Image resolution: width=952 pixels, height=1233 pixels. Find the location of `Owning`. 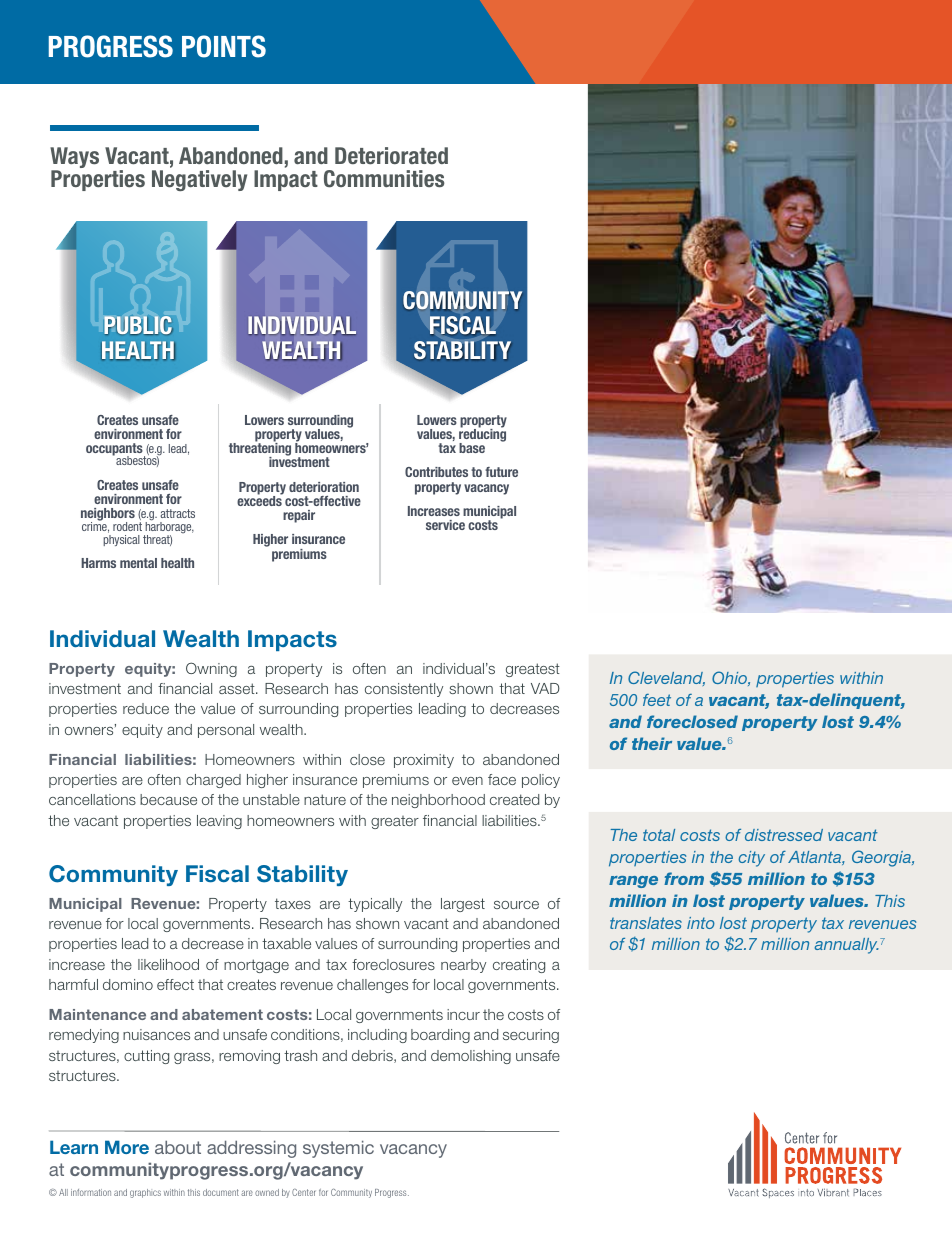

Owning is located at coordinates (211, 669).
